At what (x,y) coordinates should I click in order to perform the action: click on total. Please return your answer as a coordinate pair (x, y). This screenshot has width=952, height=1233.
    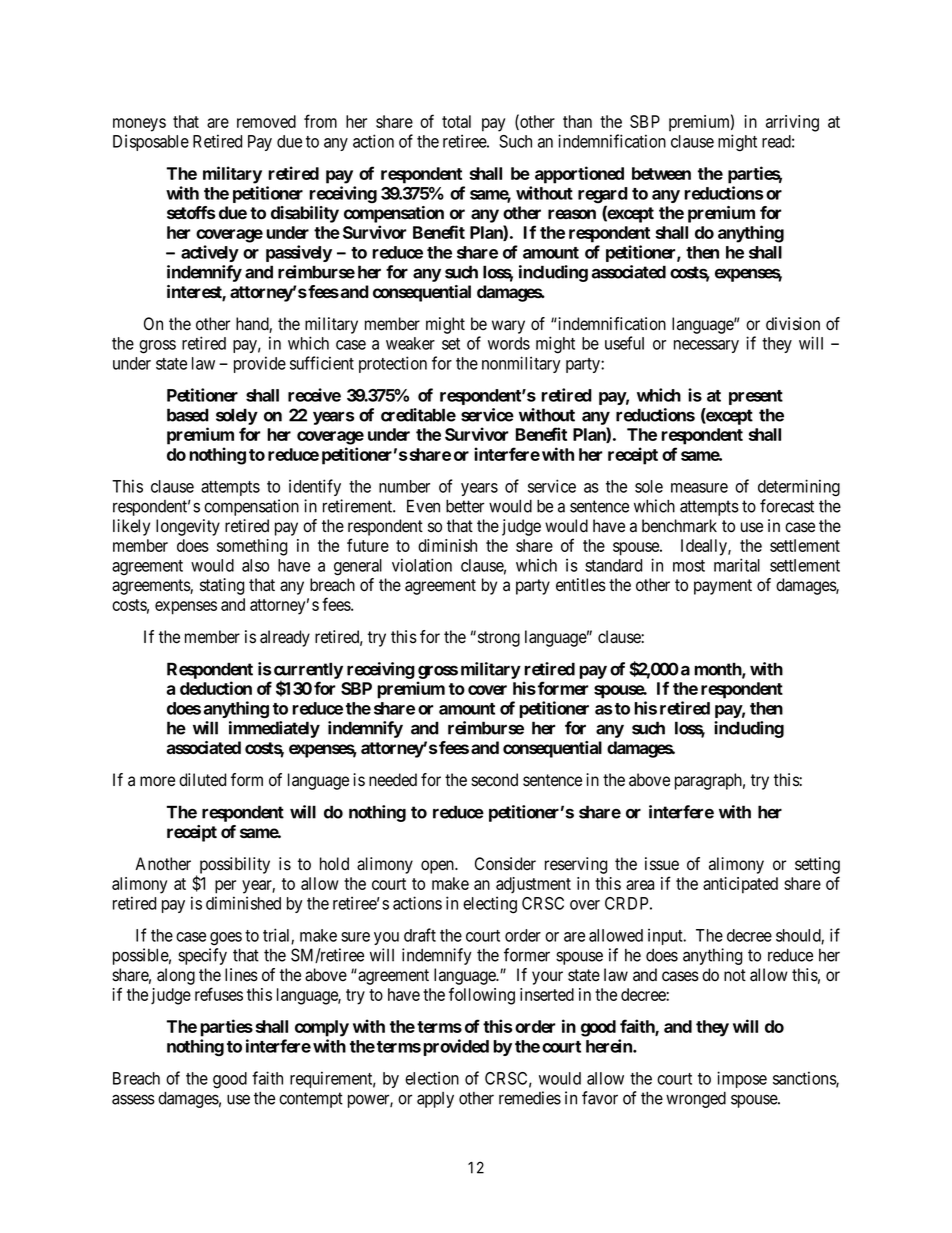
    Looking at the image, I should click on (456, 121).
